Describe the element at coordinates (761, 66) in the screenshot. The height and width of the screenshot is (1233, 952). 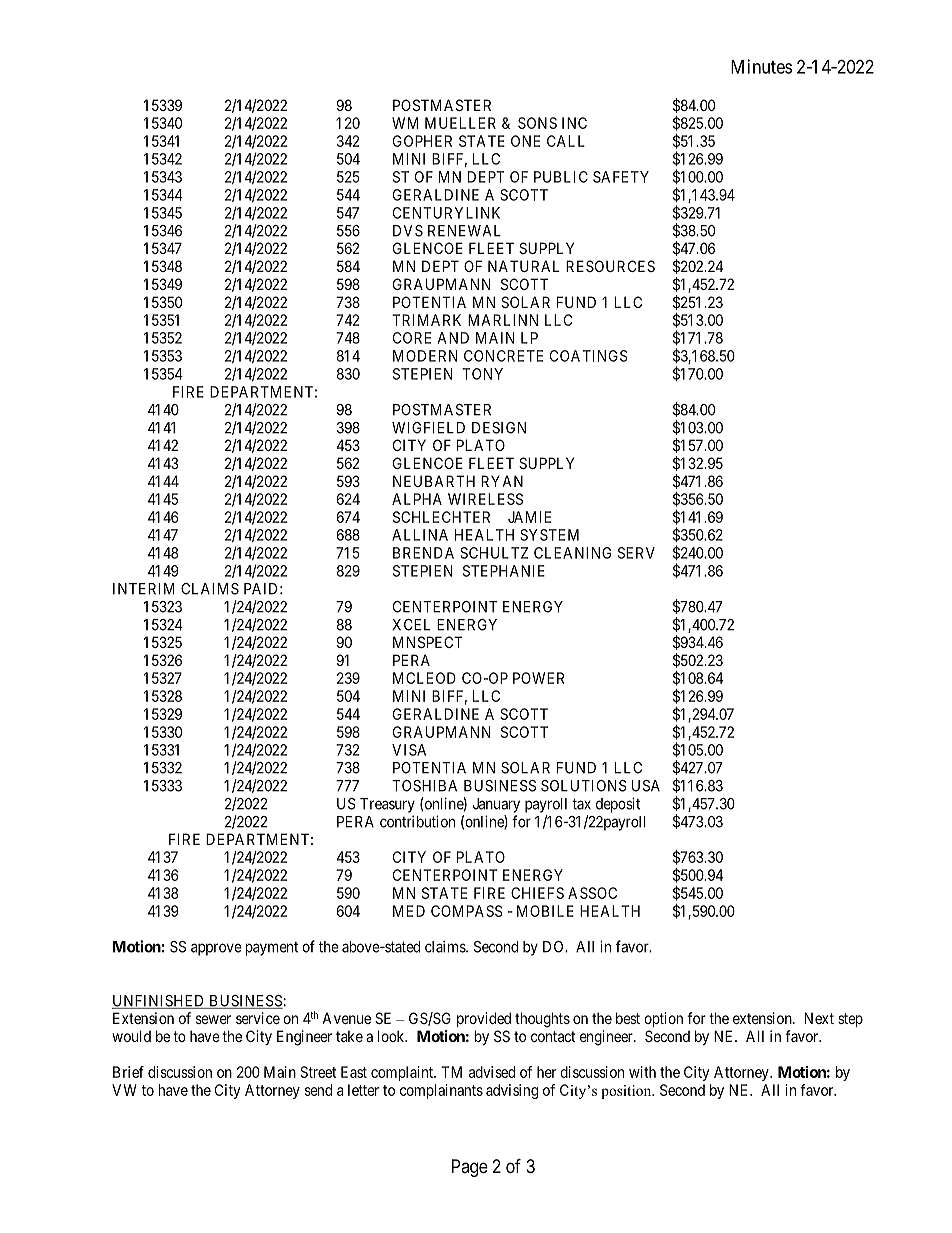
I see `Minutes` at that location.
